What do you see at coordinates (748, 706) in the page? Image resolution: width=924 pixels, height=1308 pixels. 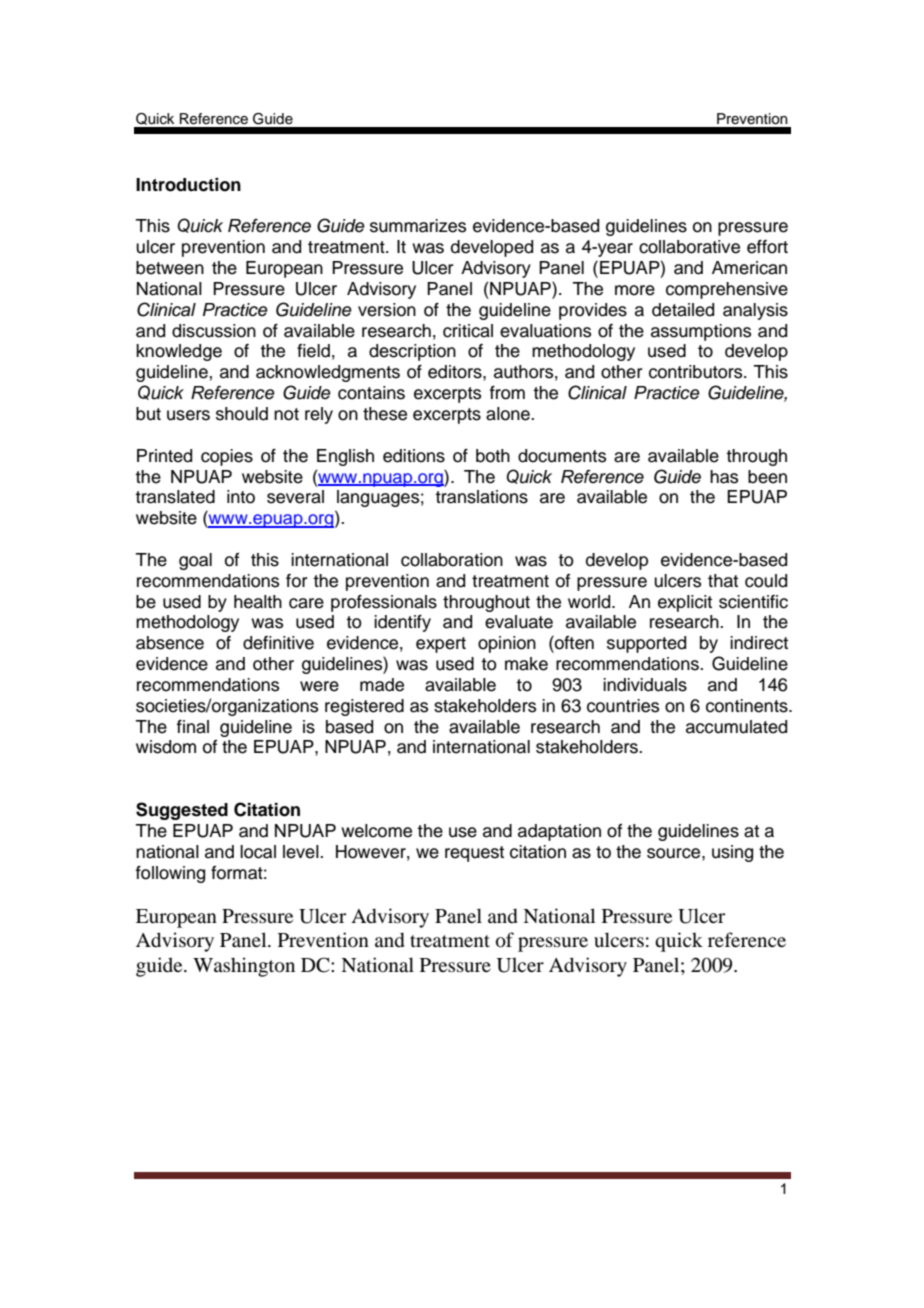 I see `continents` at bounding box center [748, 706].
